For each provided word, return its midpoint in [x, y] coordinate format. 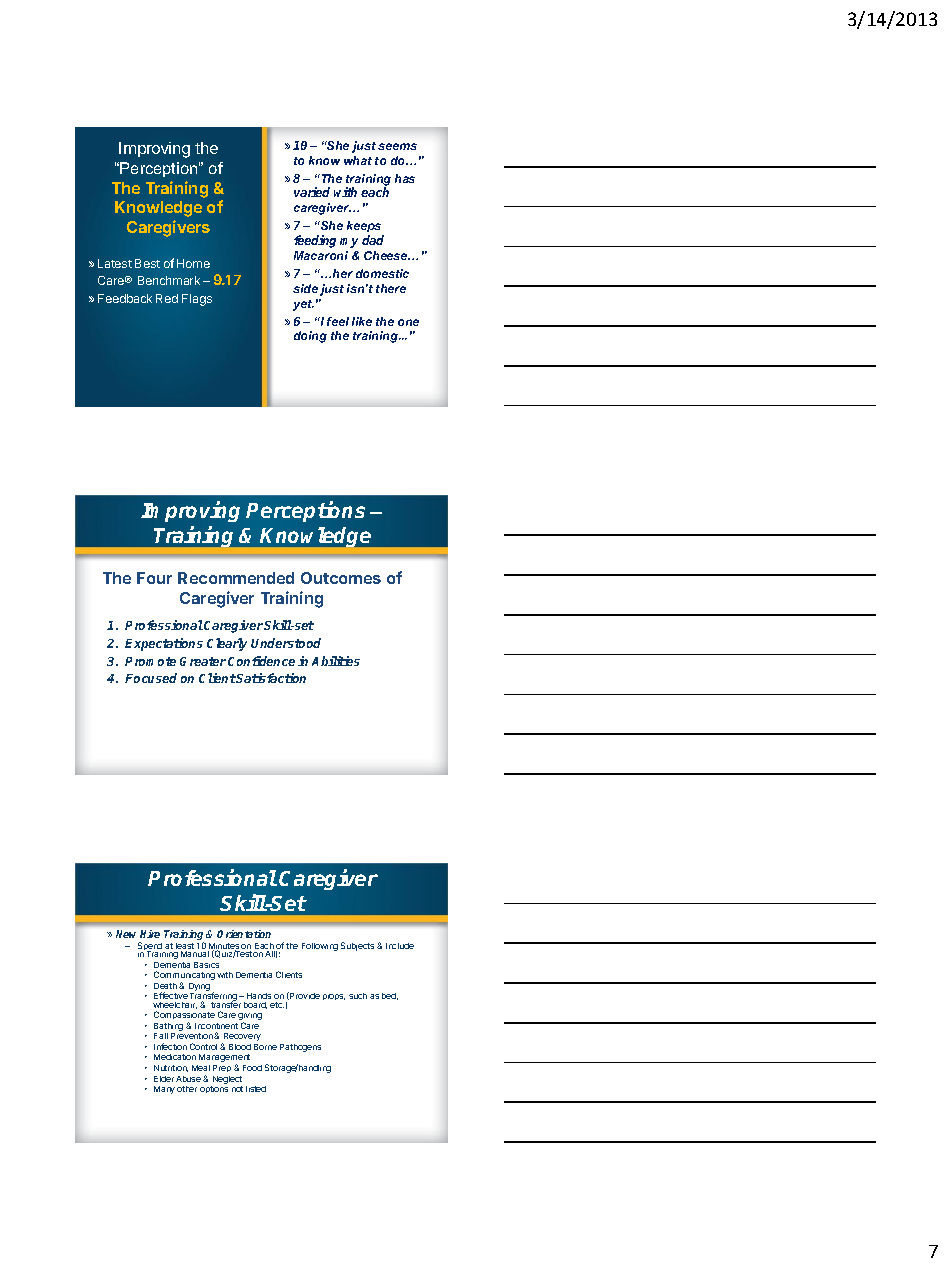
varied [312, 192]
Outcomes [341, 578]
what [358, 160]
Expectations [164, 644]
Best [147, 263]
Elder [164, 1079]
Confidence [261, 661]
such [358, 996]
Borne [265, 1047]
